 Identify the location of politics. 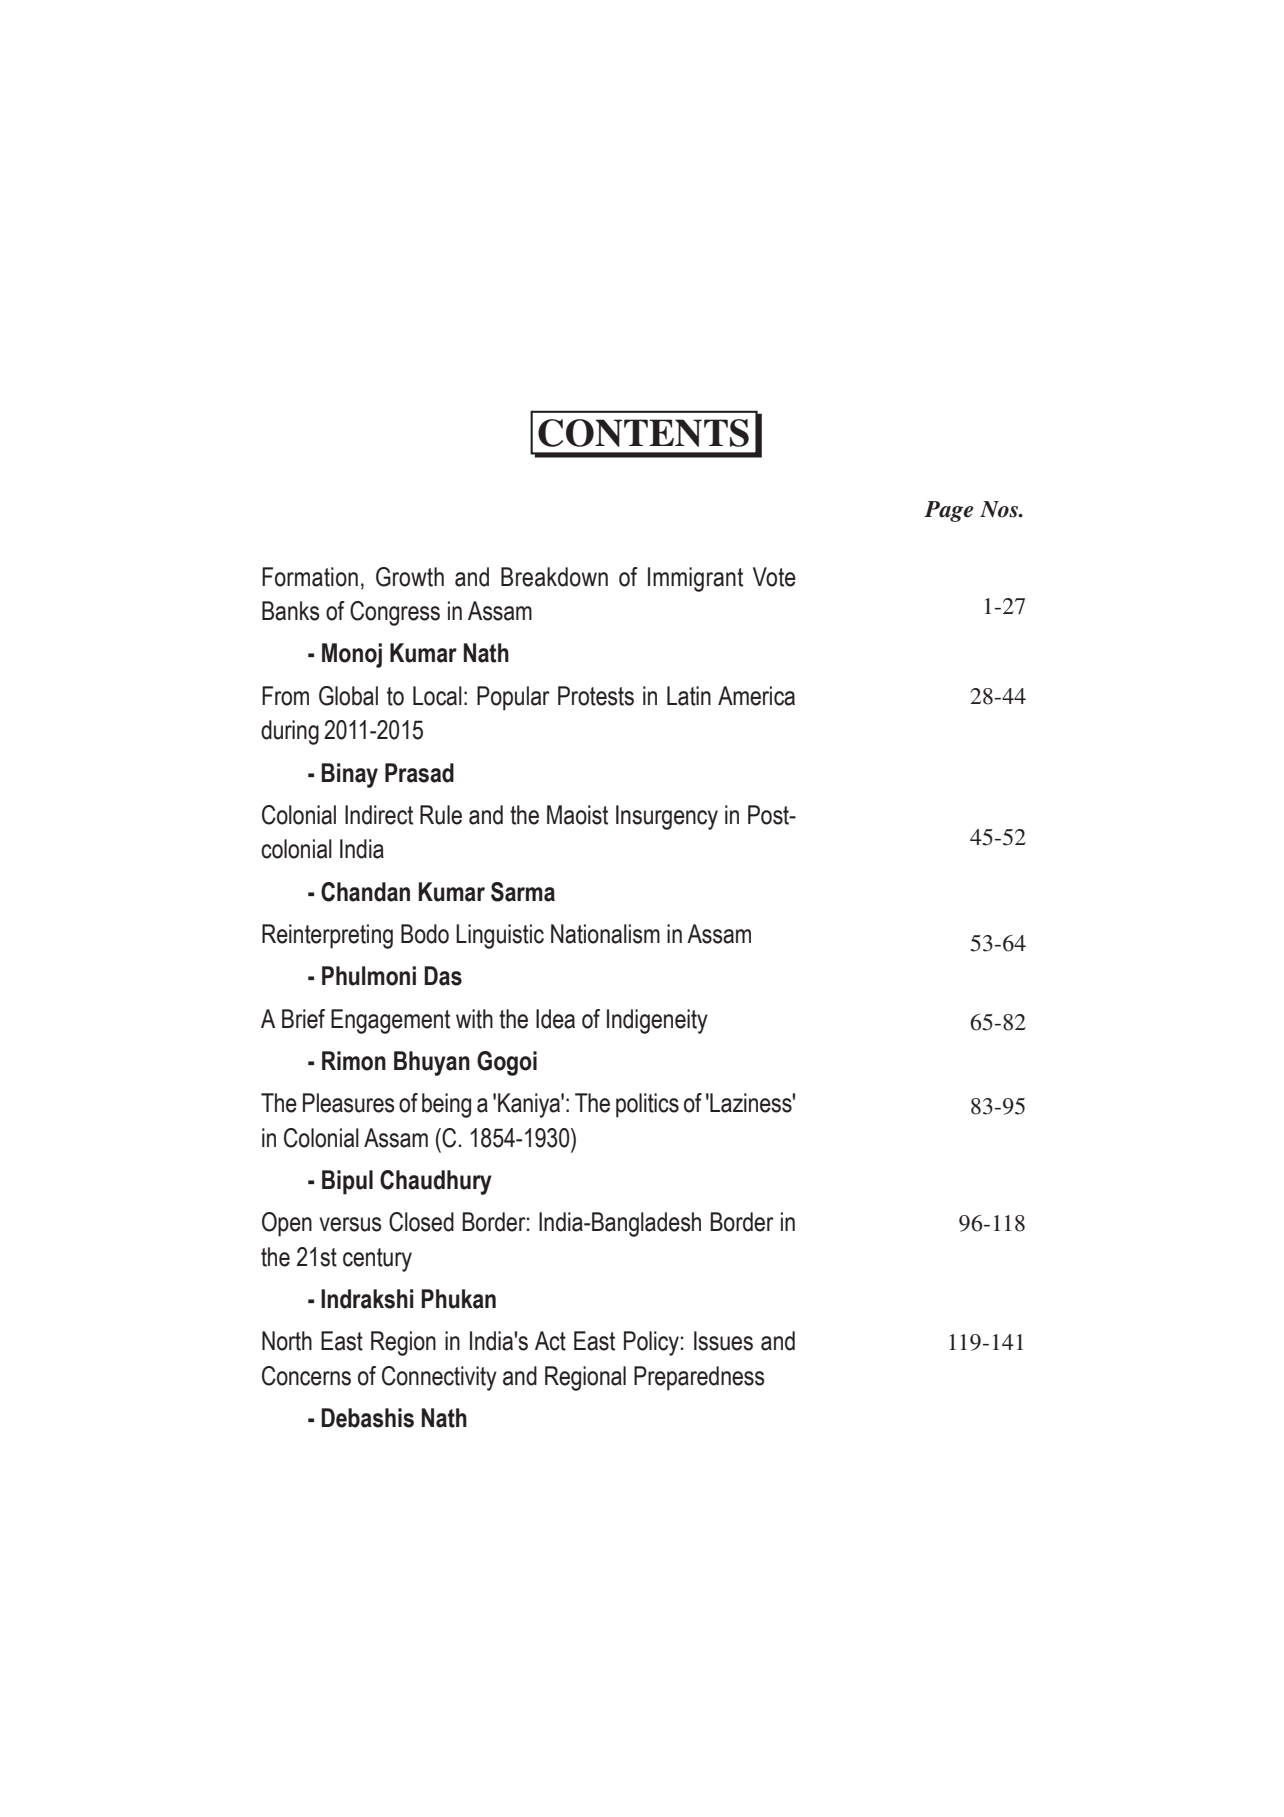
(647, 1105).
